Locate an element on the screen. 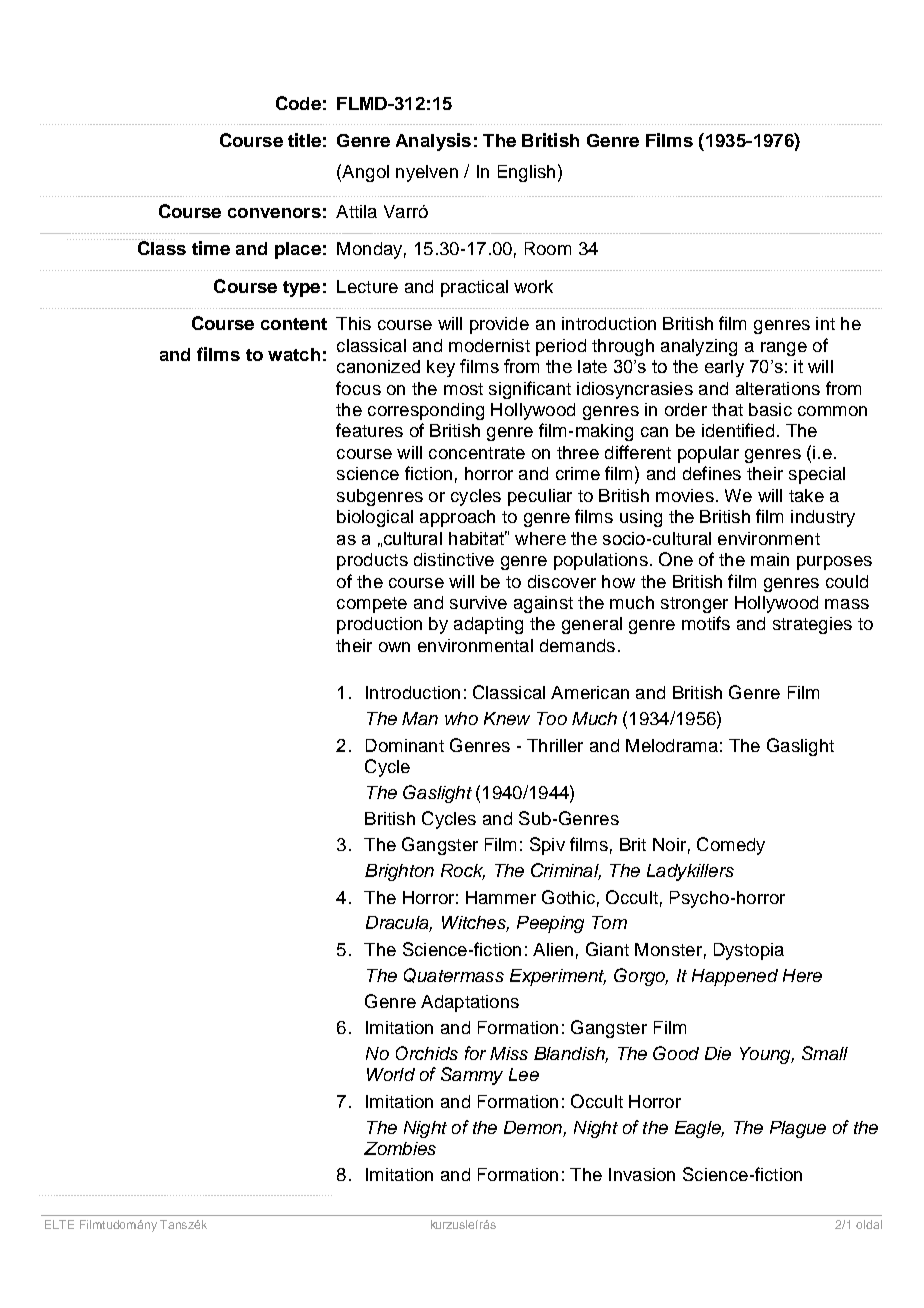 Image resolution: width=924 pixels, height=1308 pixels. English is located at coordinates (526, 173).
